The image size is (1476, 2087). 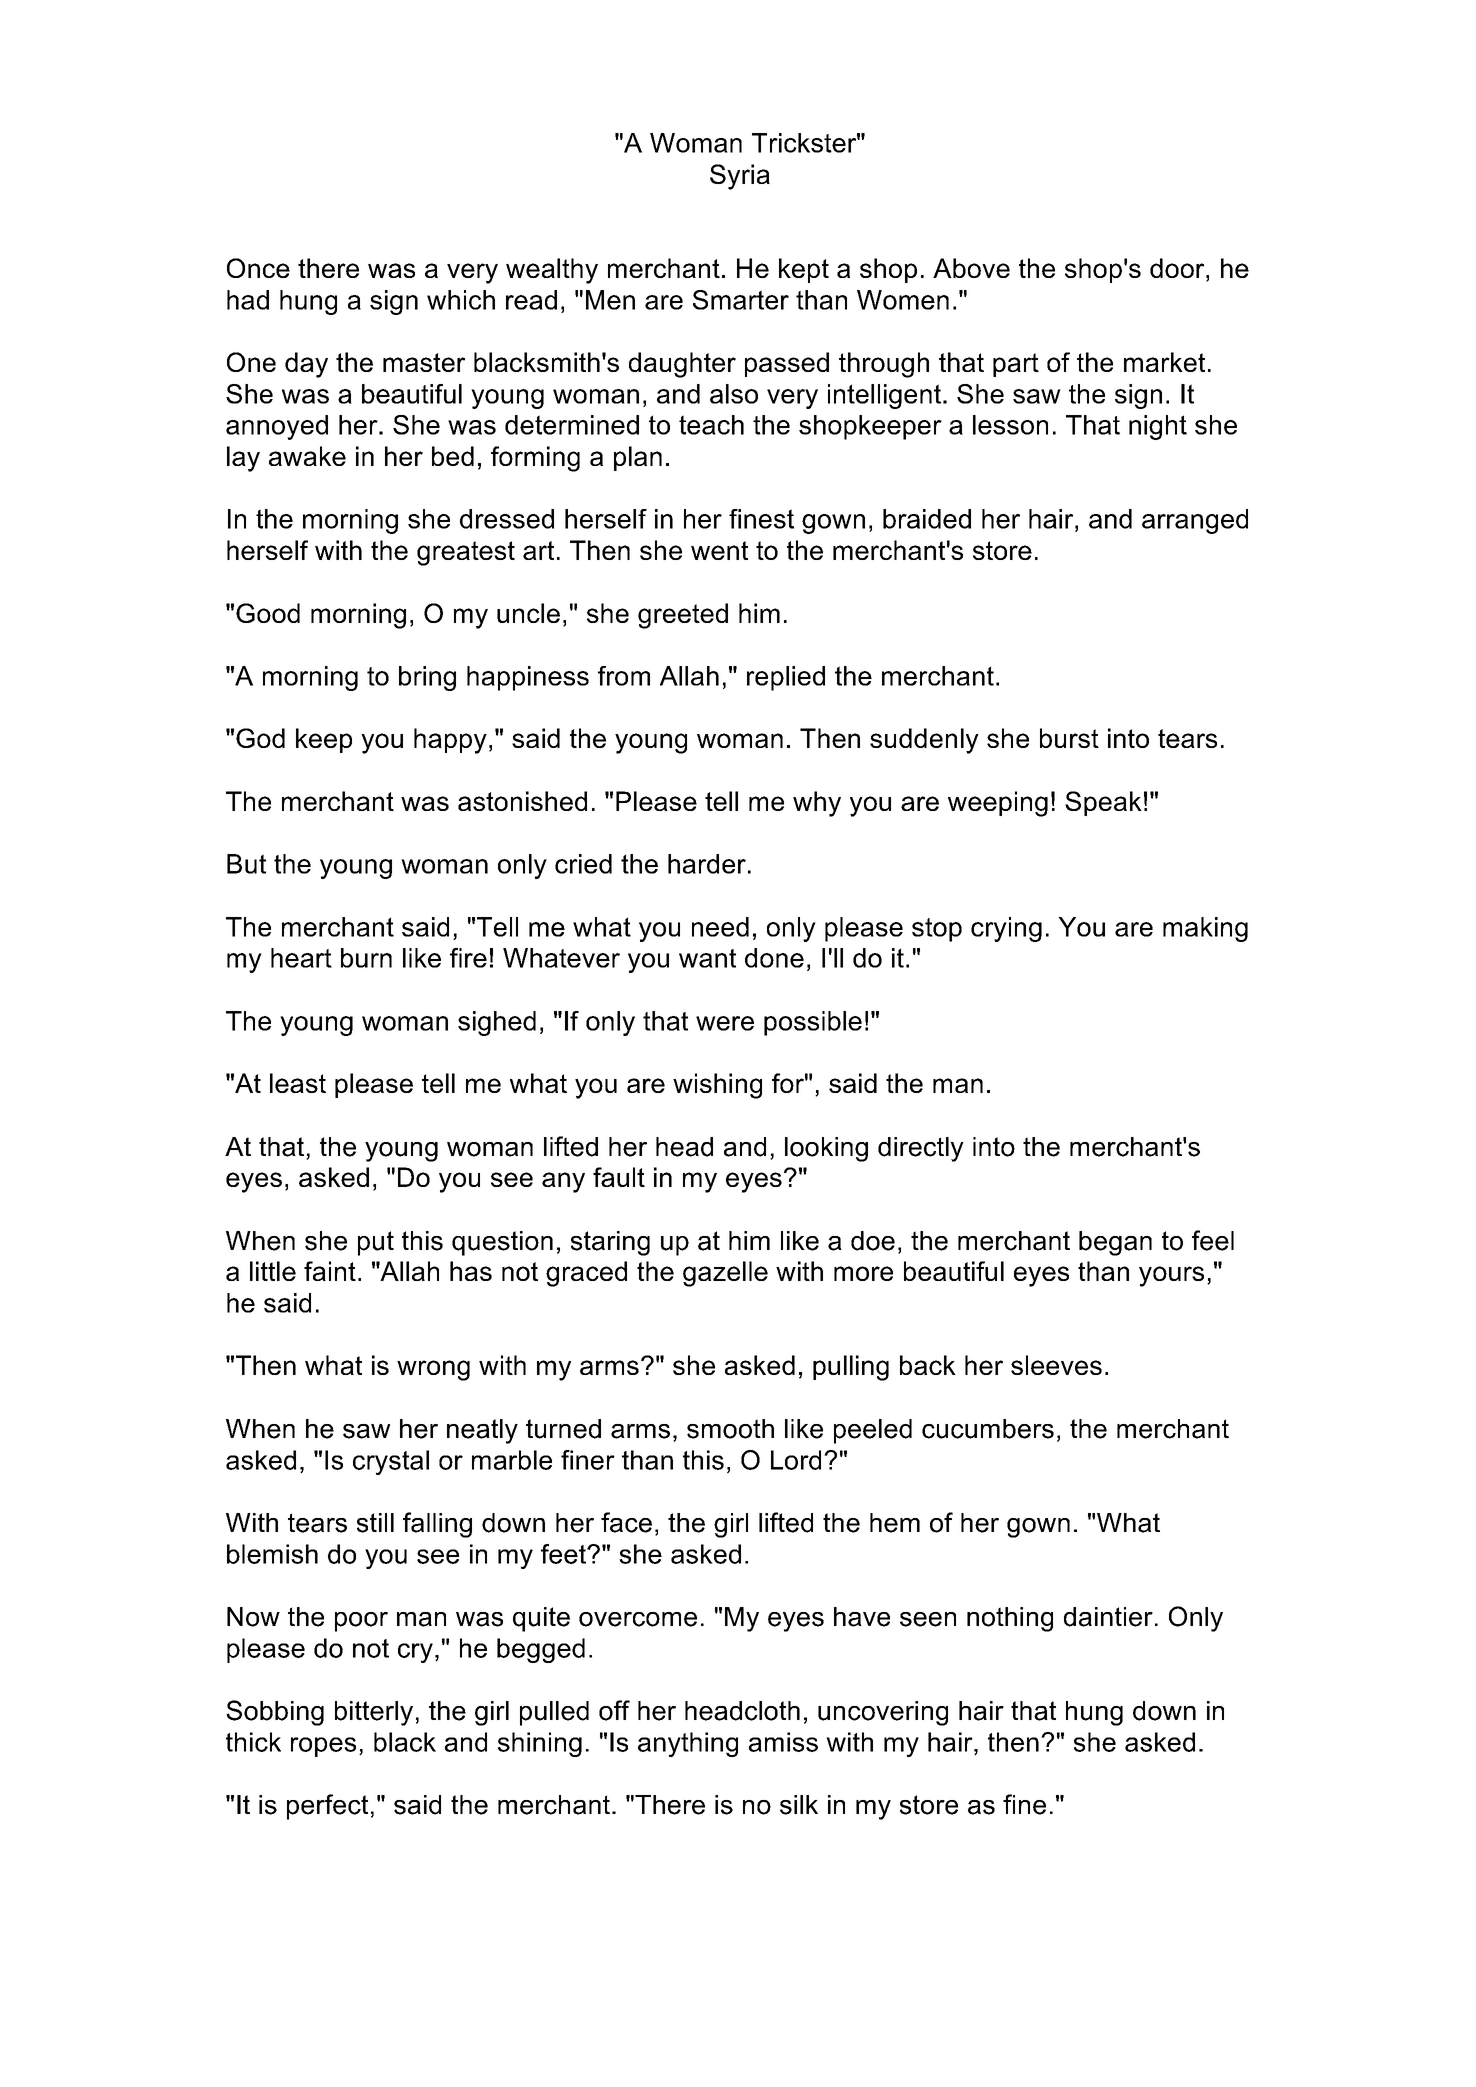 What do you see at coordinates (717, 1086) in the screenshot?
I see `wishing` at bounding box center [717, 1086].
